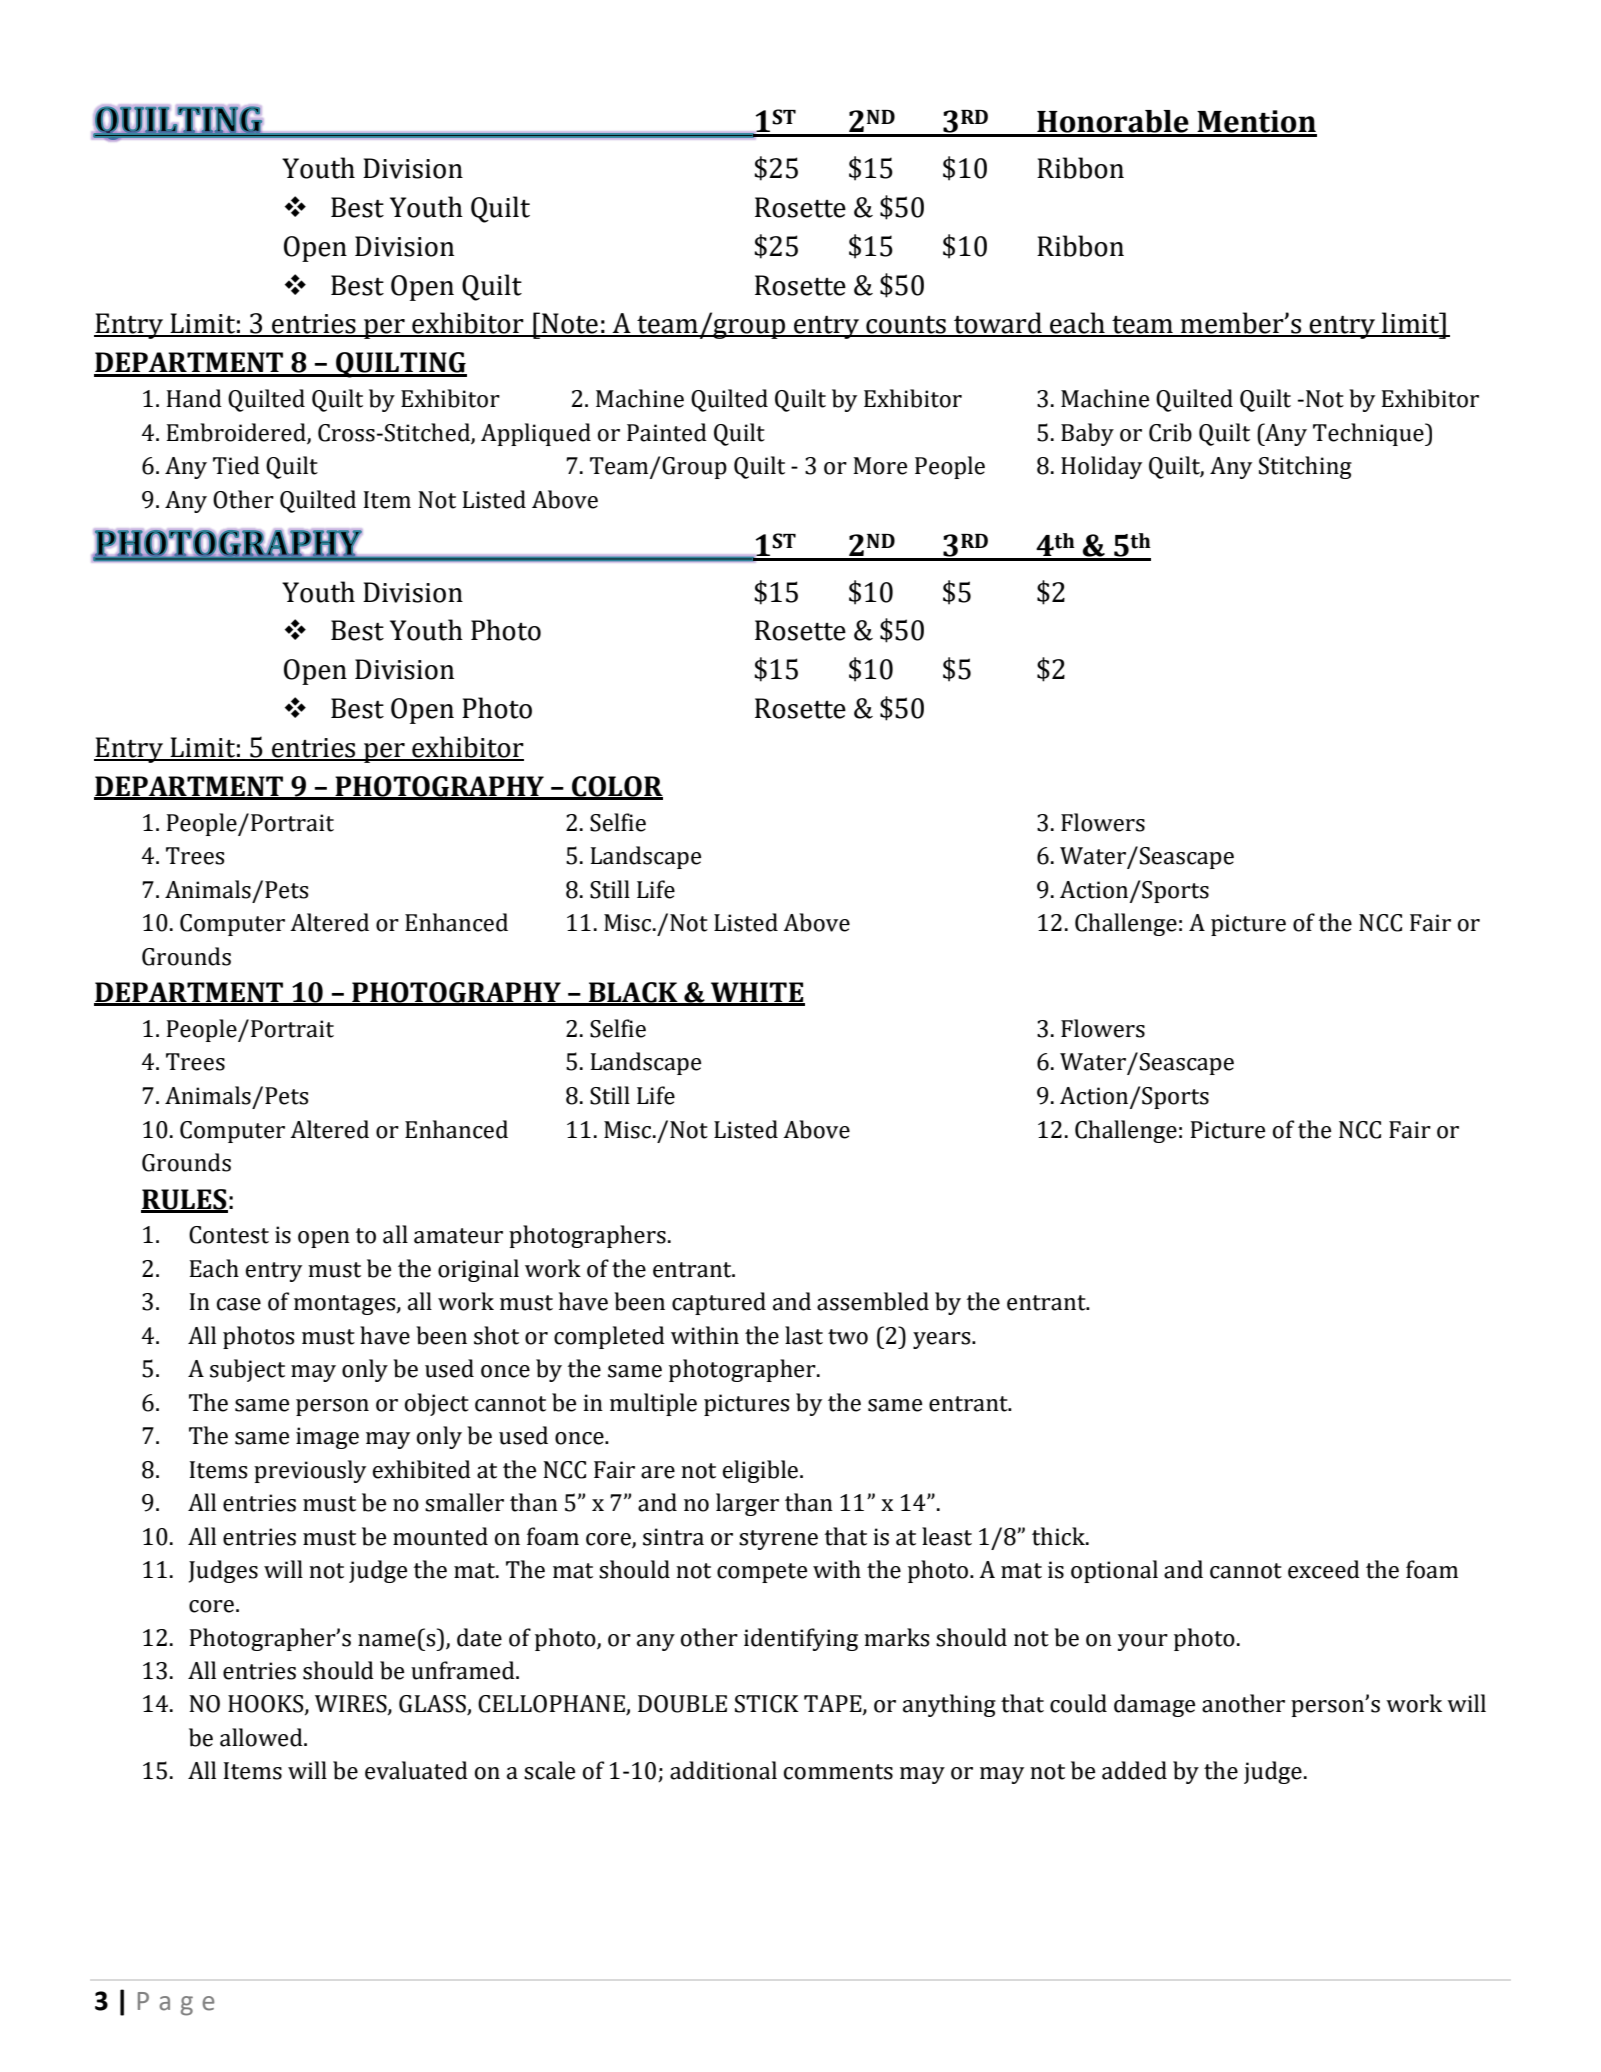  What do you see at coordinates (237, 433) in the screenshot?
I see `Embroidered` at bounding box center [237, 433].
